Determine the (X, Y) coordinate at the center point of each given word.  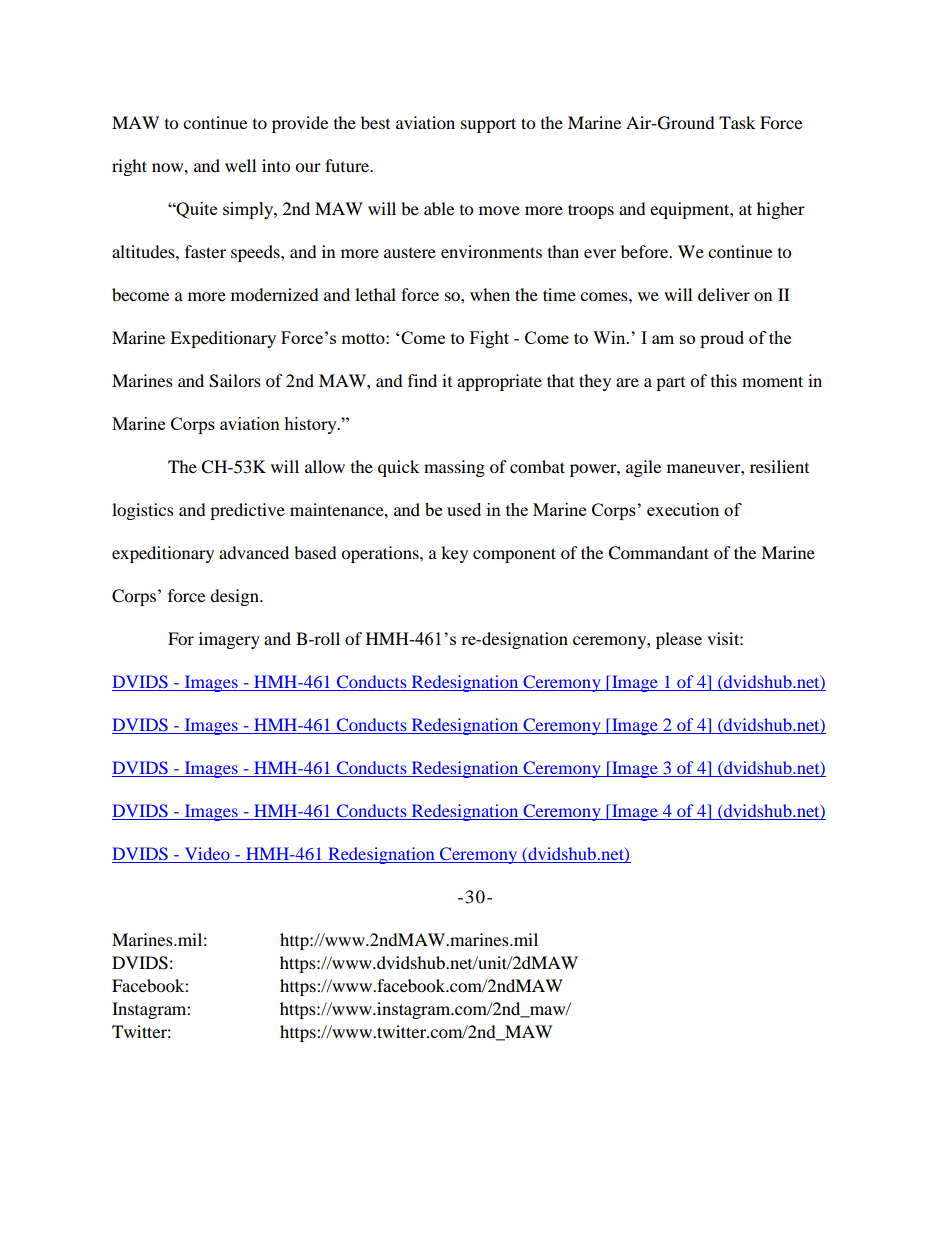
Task (737, 122)
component (514, 555)
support (488, 125)
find (422, 380)
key (454, 554)
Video (207, 853)
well (240, 165)
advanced (254, 552)
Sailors (235, 381)
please (679, 640)
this (724, 380)
